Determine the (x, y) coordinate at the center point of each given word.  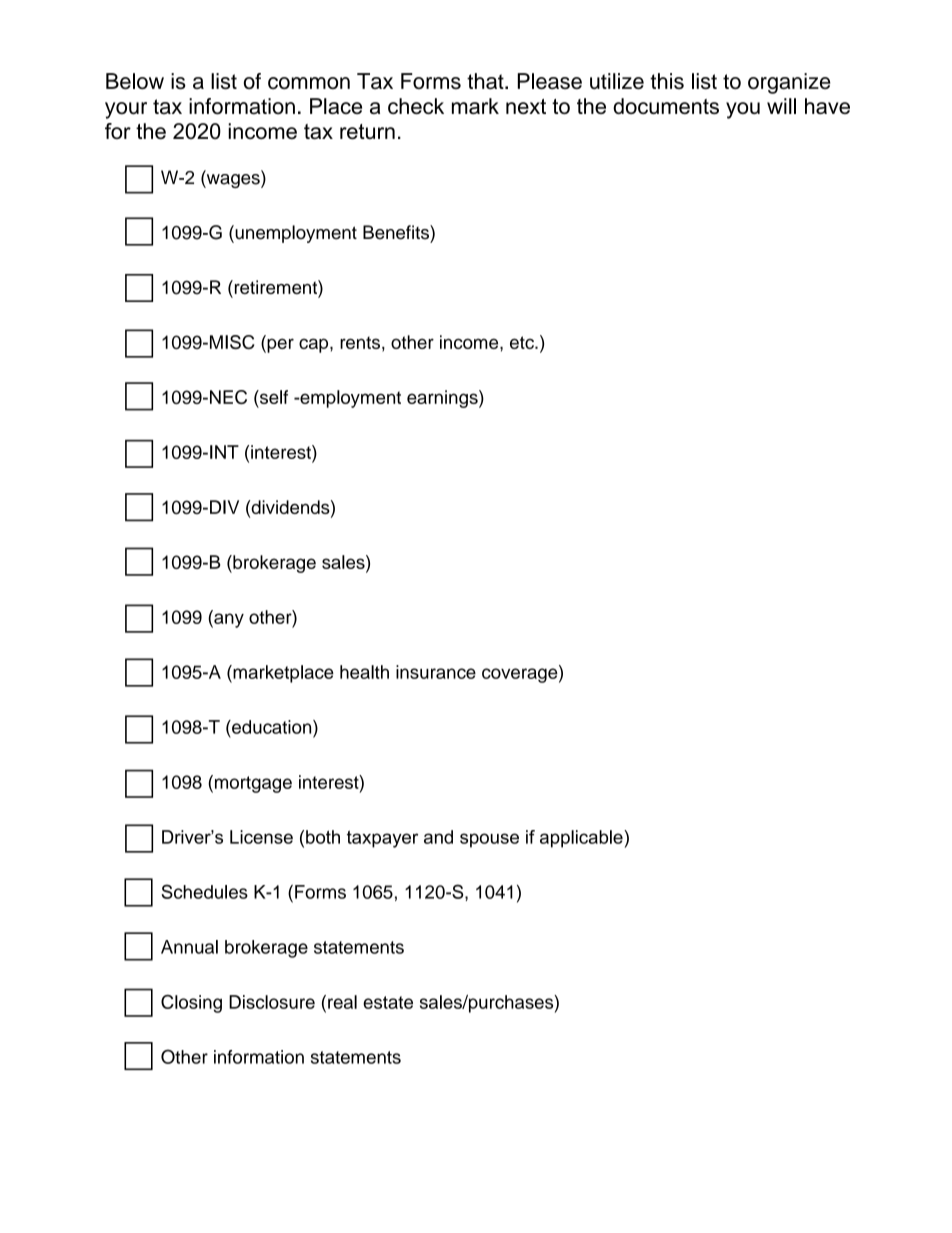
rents (360, 342)
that (486, 81)
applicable (582, 839)
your (126, 110)
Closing (191, 1004)
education (272, 727)
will (781, 106)
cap (315, 345)
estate (388, 1002)
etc (523, 342)
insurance (436, 672)
